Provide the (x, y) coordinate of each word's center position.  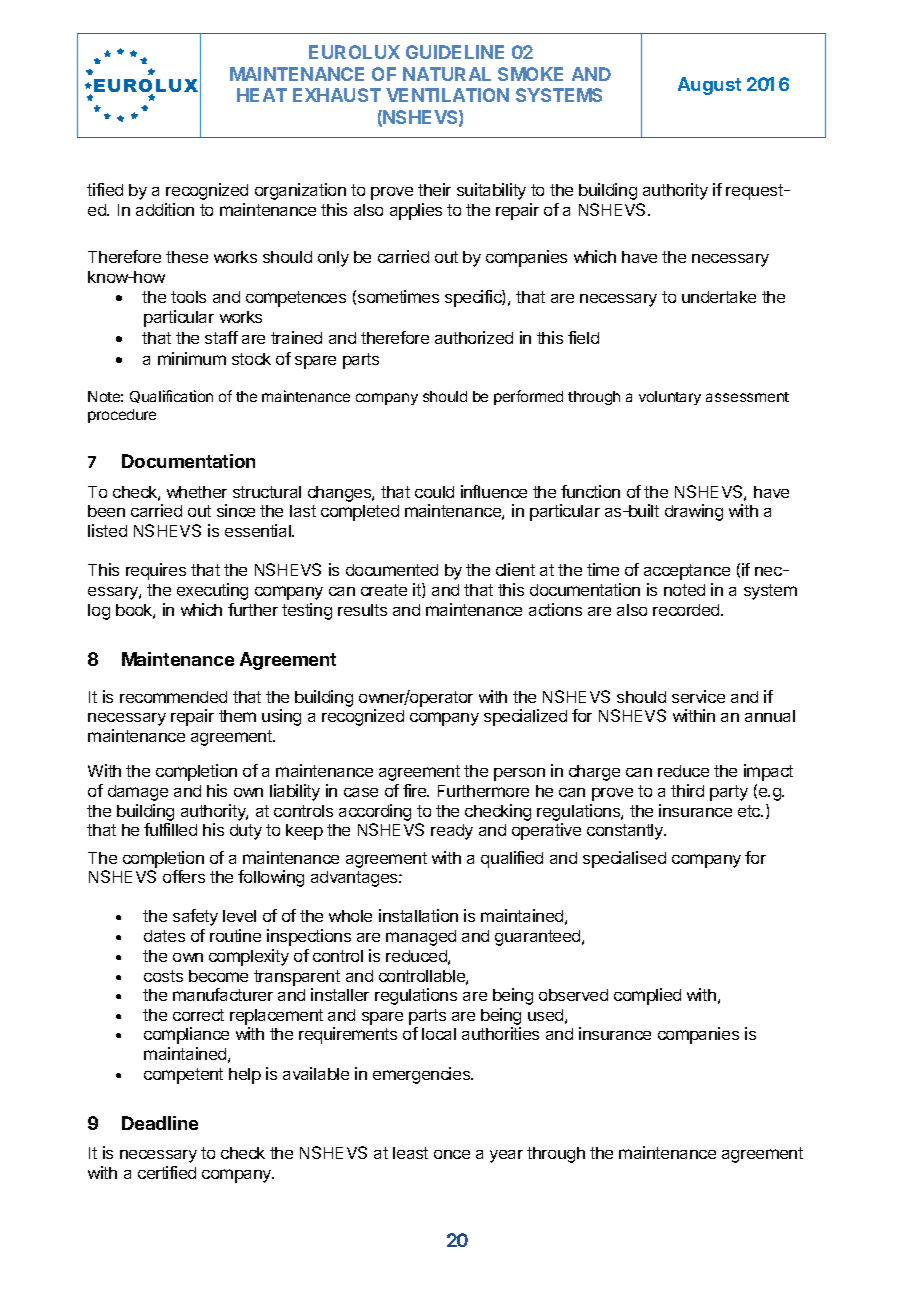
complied (647, 996)
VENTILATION (447, 95)
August (709, 86)
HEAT (262, 95)
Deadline (160, 1123)
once (452, 1154)
